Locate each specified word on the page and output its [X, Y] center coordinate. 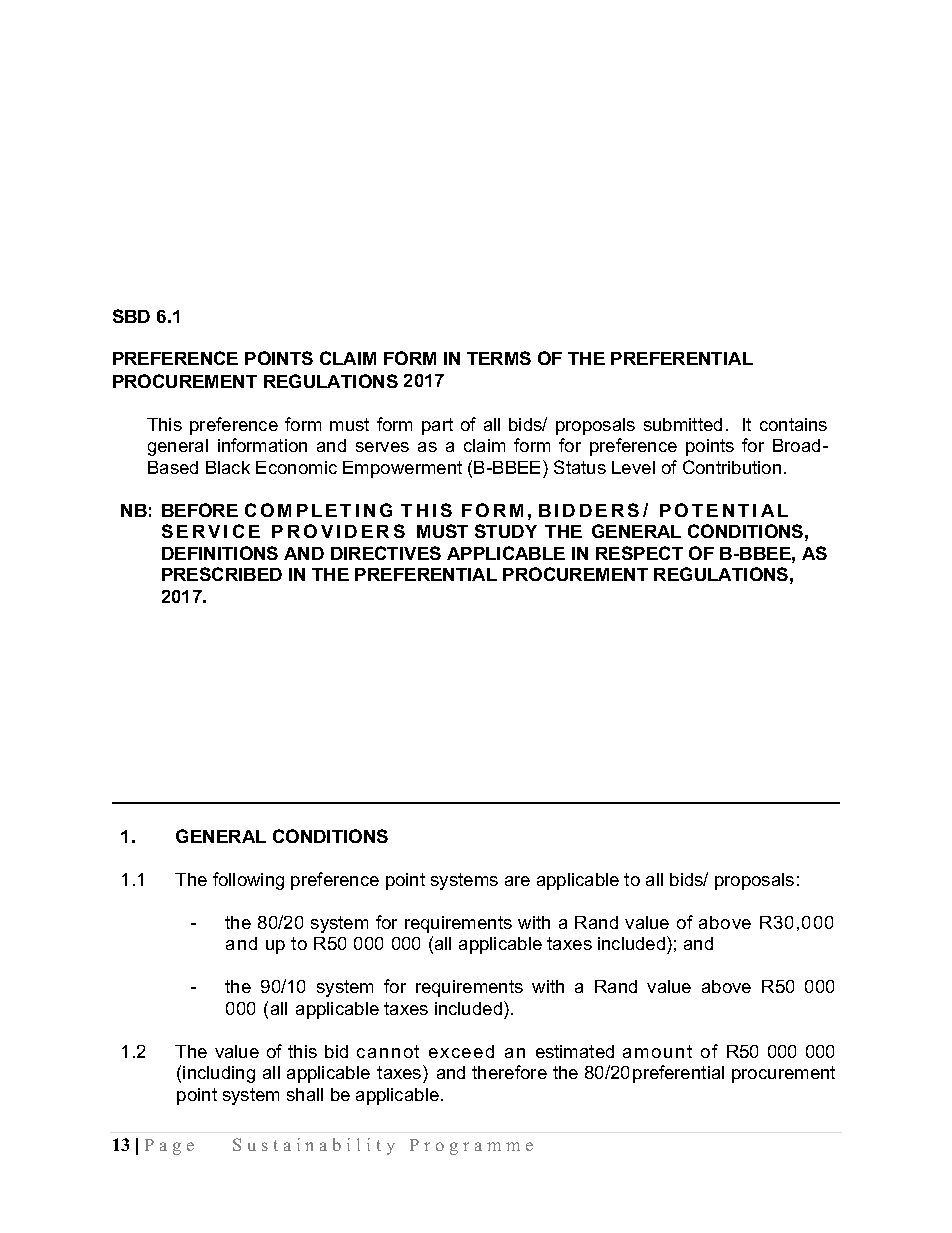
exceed [461, 1051]
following [248, 881]
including [219, 1074]
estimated [575, 1051]
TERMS [499, 358]
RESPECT [639, 553]
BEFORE [200, 510]
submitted [683, 424]
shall [305, 1094]
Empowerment [402, 469]
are [517, 881]
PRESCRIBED [222, 574]
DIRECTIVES [386, 553]
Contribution [732, 467]
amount [657, 1051]
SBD [131, 316]
